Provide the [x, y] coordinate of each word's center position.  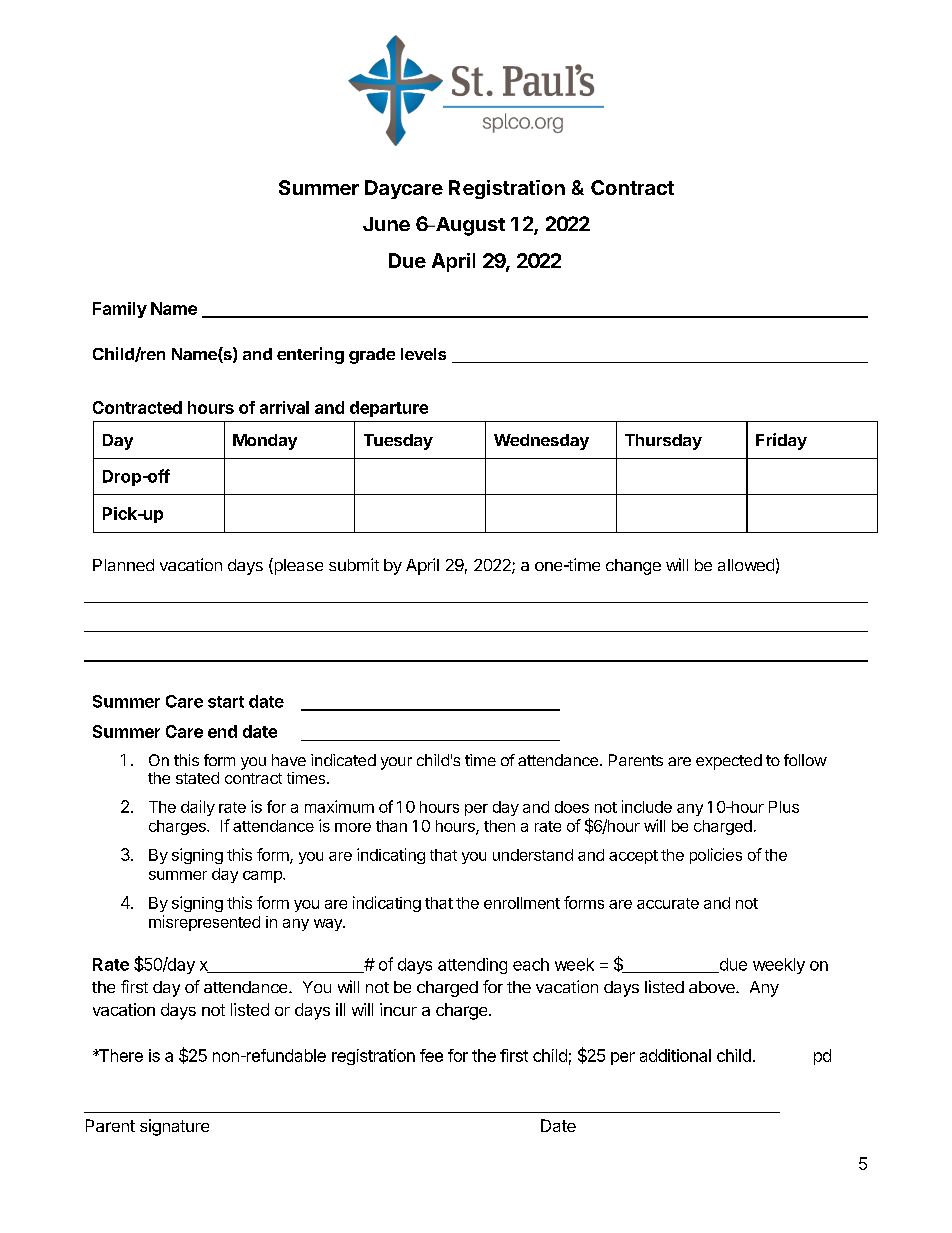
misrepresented [204, 923]
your [396, 763]
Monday [265, 442]
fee [431, 1055]
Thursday [663, 442]
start [226, 702]
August [469, 226]
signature [174, 1127]
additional [675, 1055]
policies [716, 856]
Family [120, 310]
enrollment [522, 903]
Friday [781, 441]
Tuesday [398, 442]
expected [729, 762]
